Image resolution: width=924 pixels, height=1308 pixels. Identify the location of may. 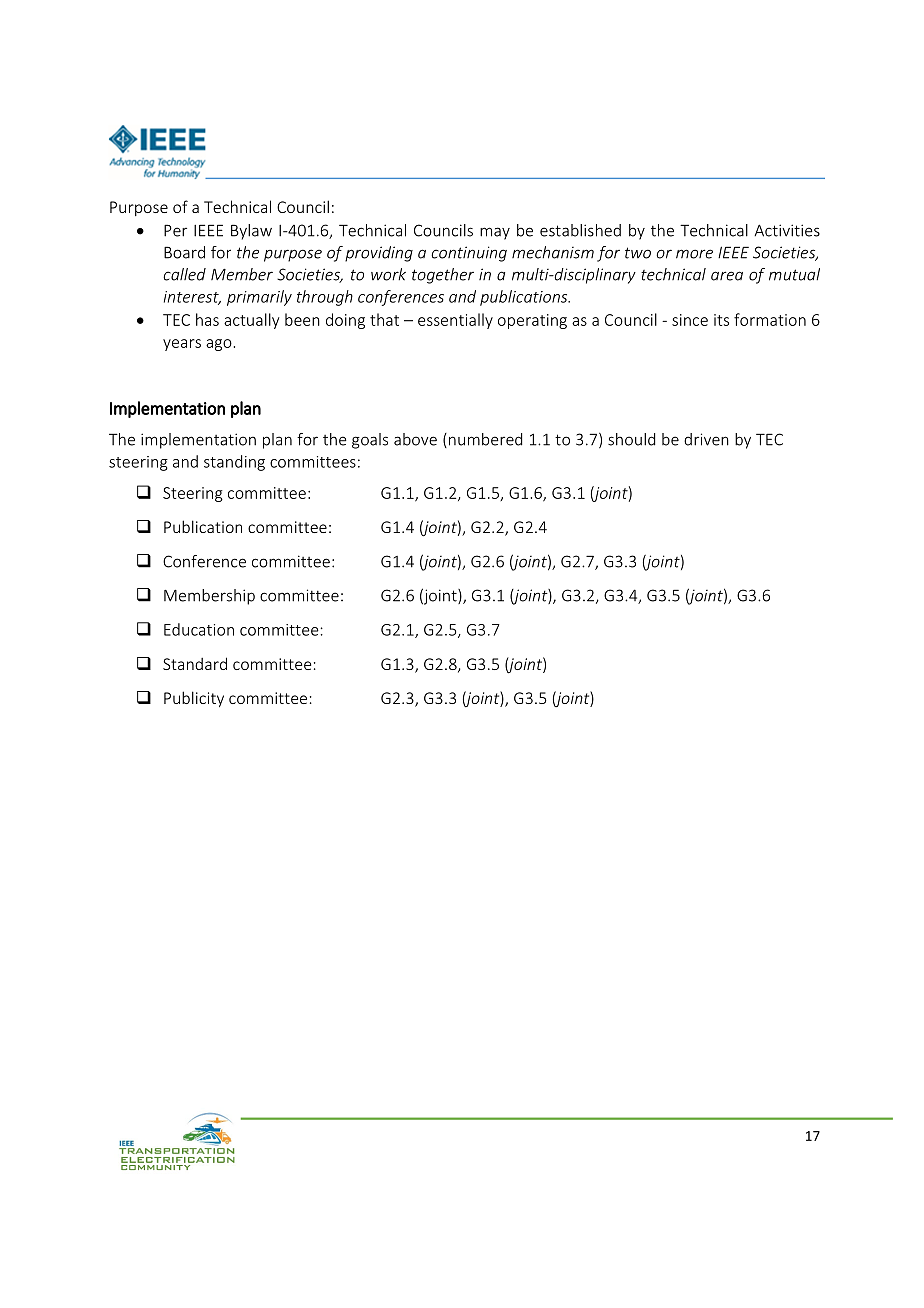
(495, 233).
